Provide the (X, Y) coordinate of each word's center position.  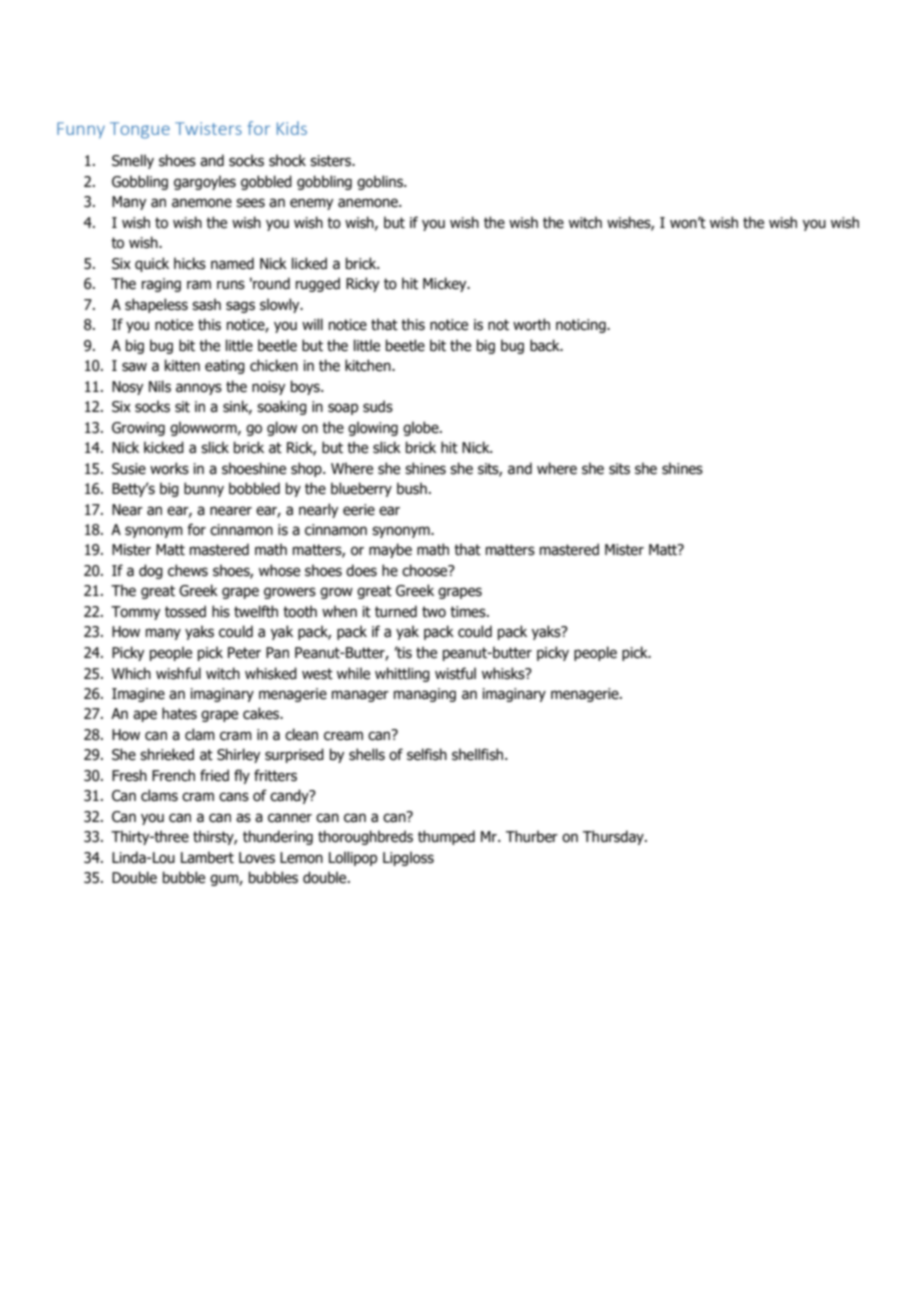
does (361, 570)
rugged (318, 284)
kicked (164, 447)
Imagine (138, 695)
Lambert (207, 857)
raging (161, 285)
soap (343, 409)
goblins (381, 182)
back (546, 345)
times (469, 612)
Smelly (133, 161)
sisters (332, 161)
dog (151, 571)
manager (360, 696)
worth (531, 324)
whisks (504, 673)
